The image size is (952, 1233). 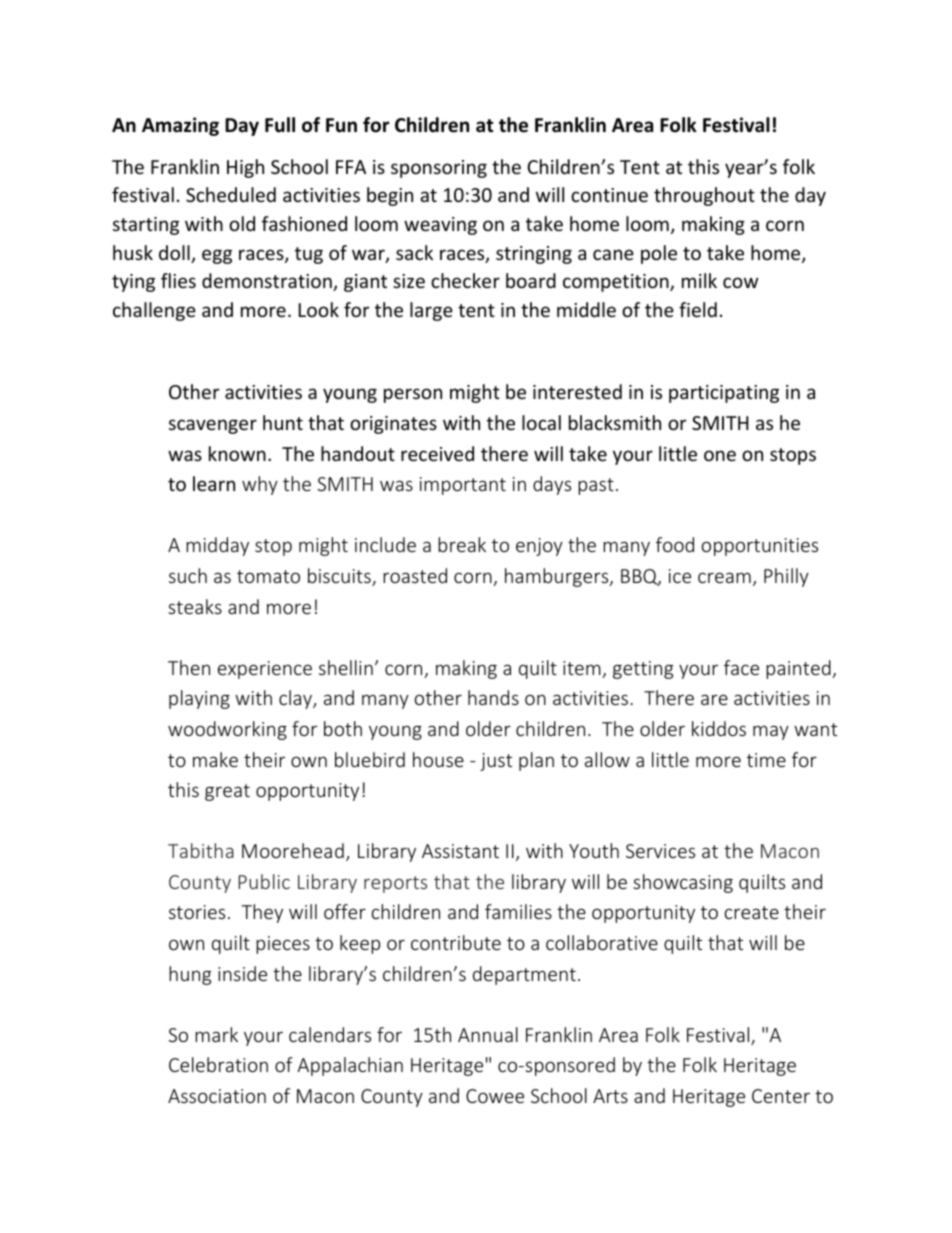 What do you see at coordinates (195, 606) in the screenshot?
I see `steaks` at bounding box center [195, 606].
